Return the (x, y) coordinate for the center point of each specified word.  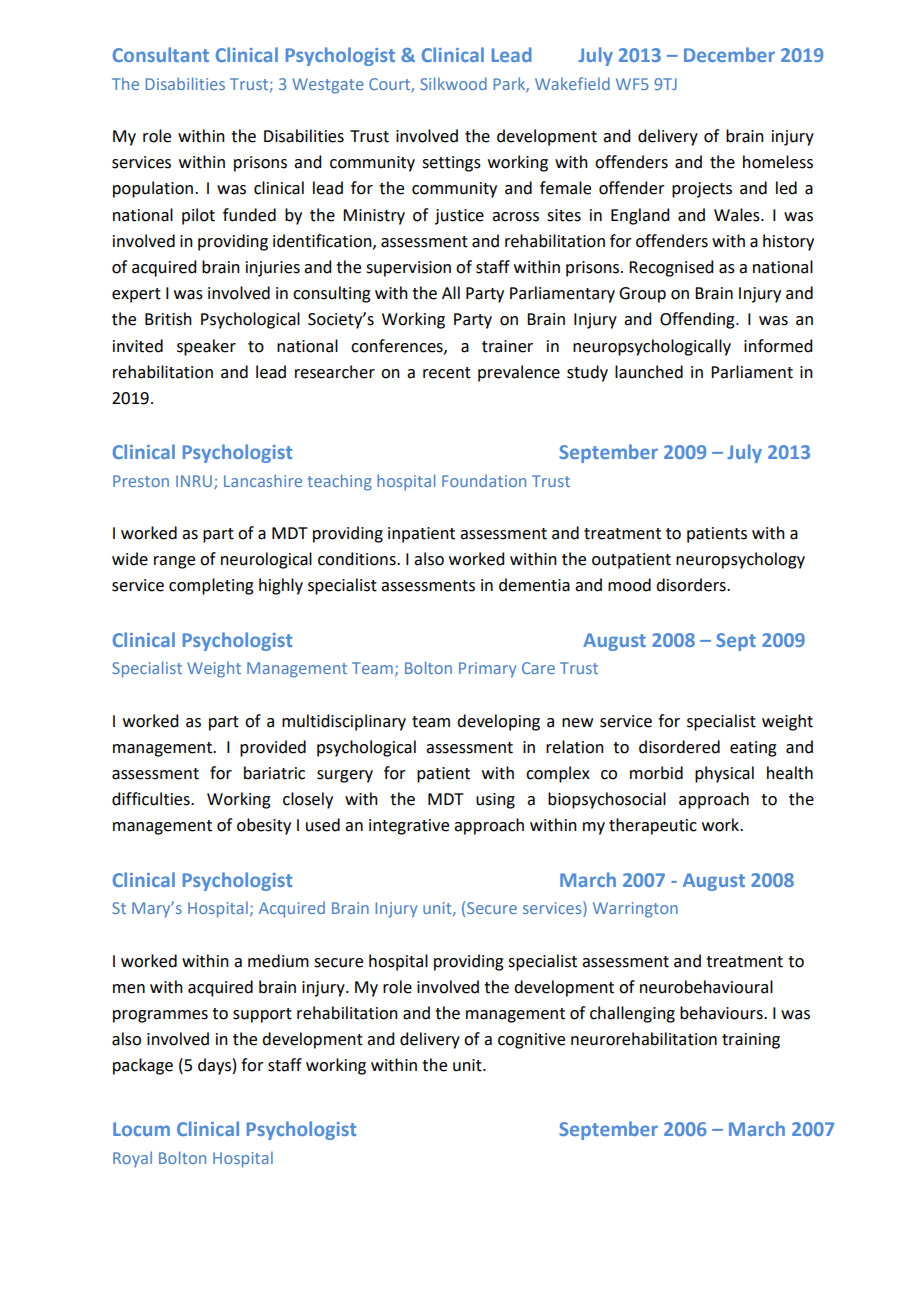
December (729, 54)
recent (447, 373)
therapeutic (653, 826)
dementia (534, 585)
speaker (206, 347)
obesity (264, 826)
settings (451, 164)
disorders (692, 585)
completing (211, 586)
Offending (698, 320)
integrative (409, 827)
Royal (132, 1159)
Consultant (161, 54)
